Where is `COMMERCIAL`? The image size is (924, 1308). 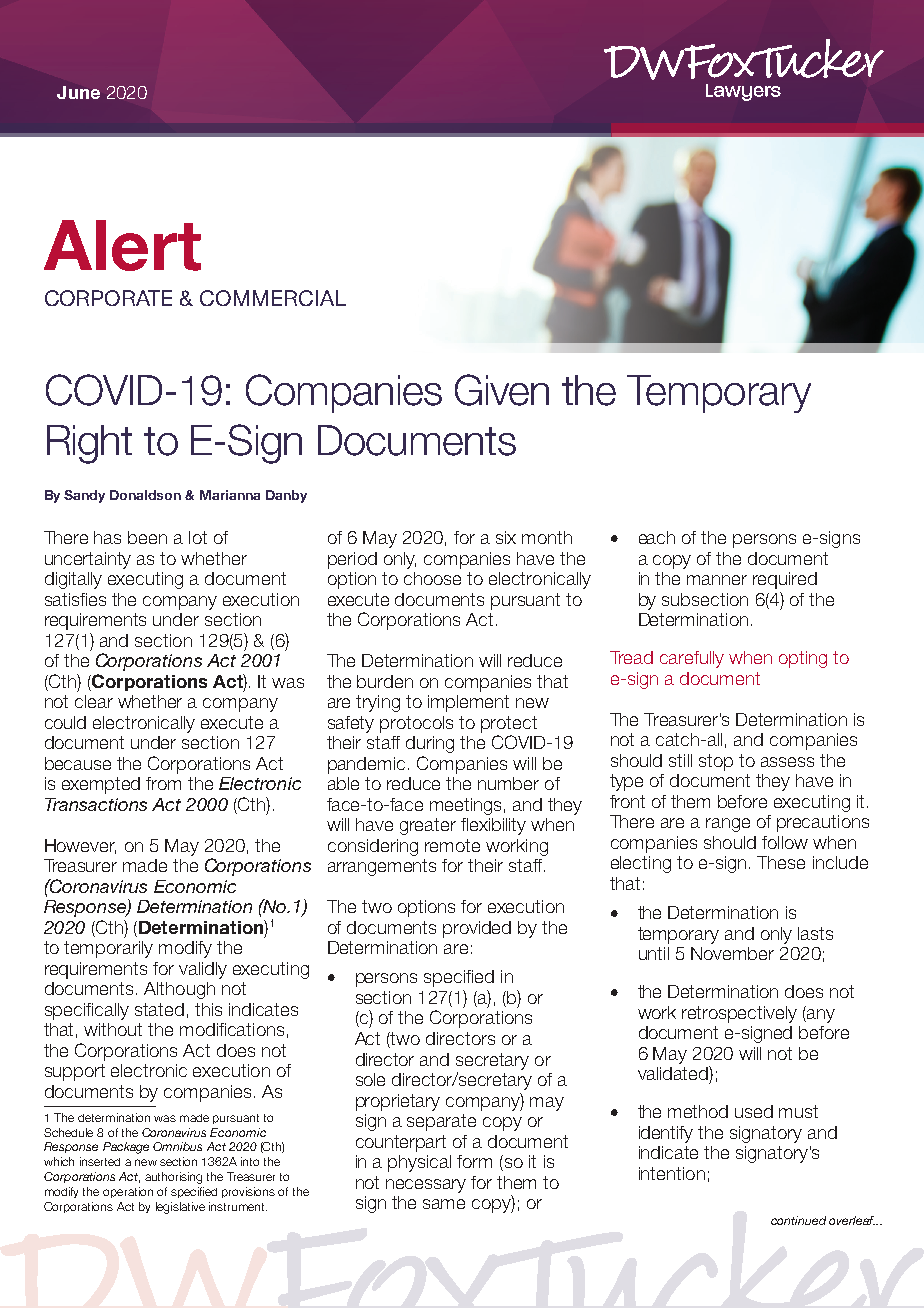
COMMERCIAL is located at coordinates (273, 298).
